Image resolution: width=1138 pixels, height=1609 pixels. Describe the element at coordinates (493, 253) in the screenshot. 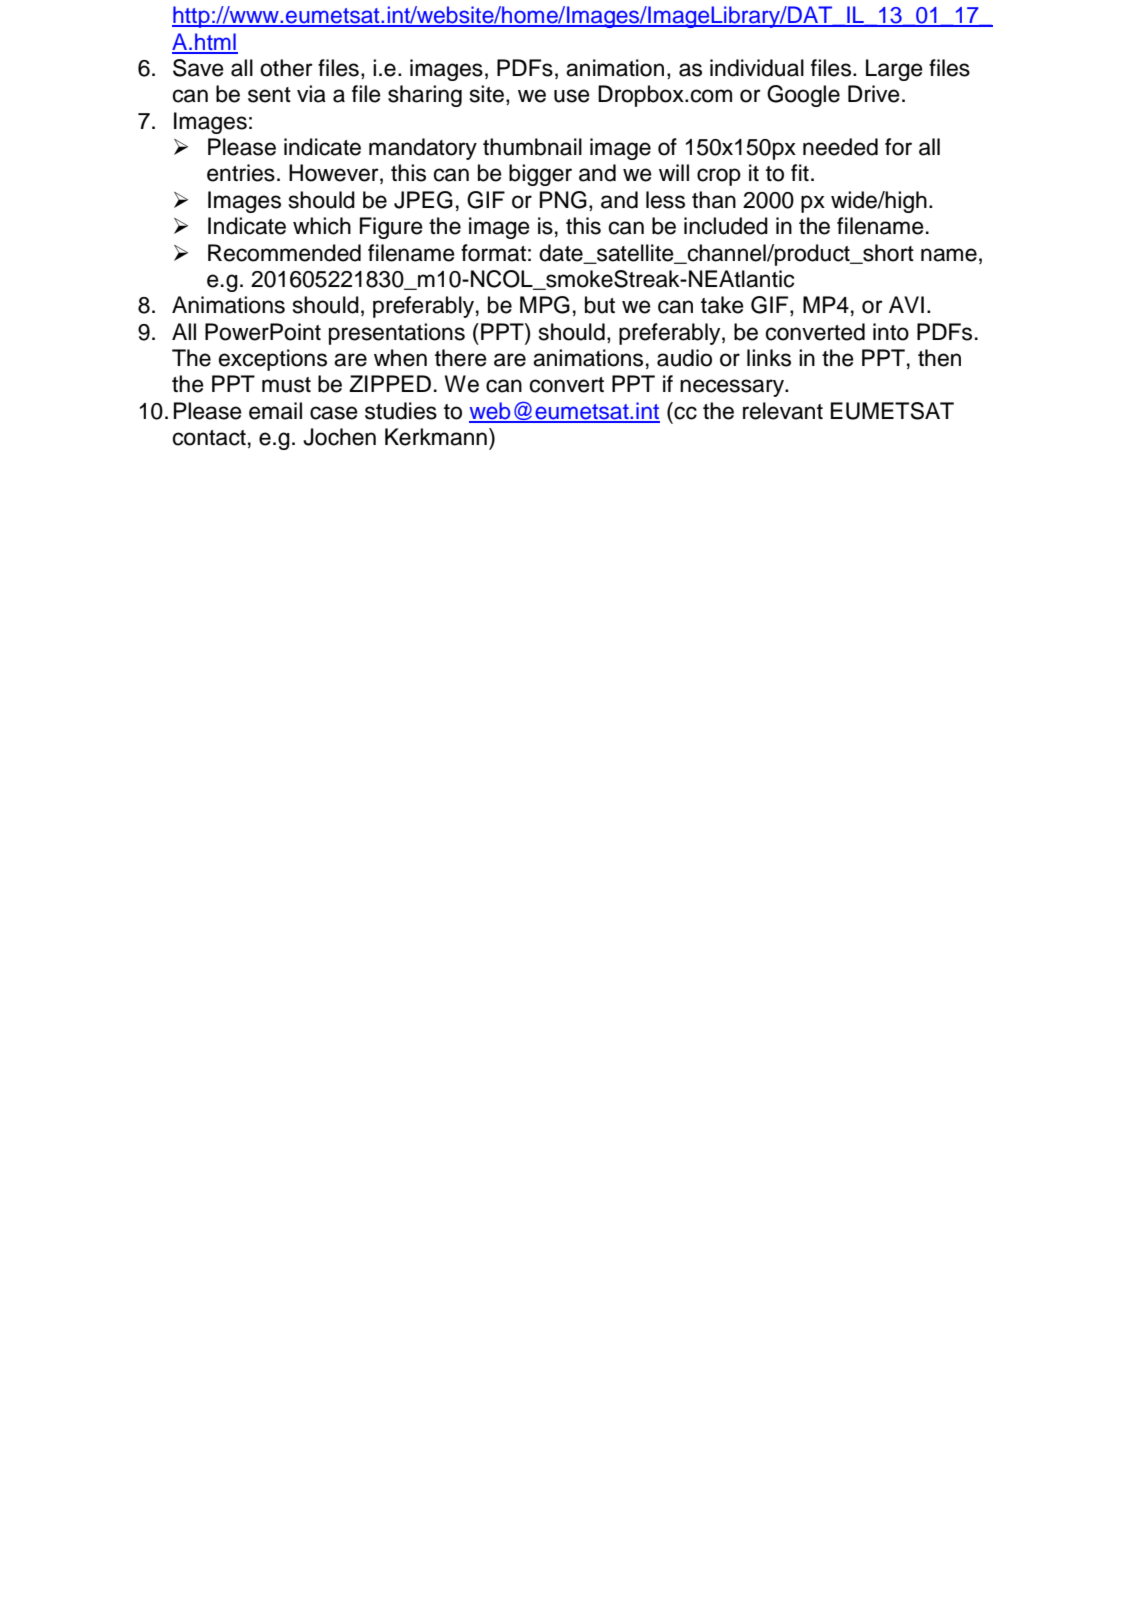

I see `format` at that location.
